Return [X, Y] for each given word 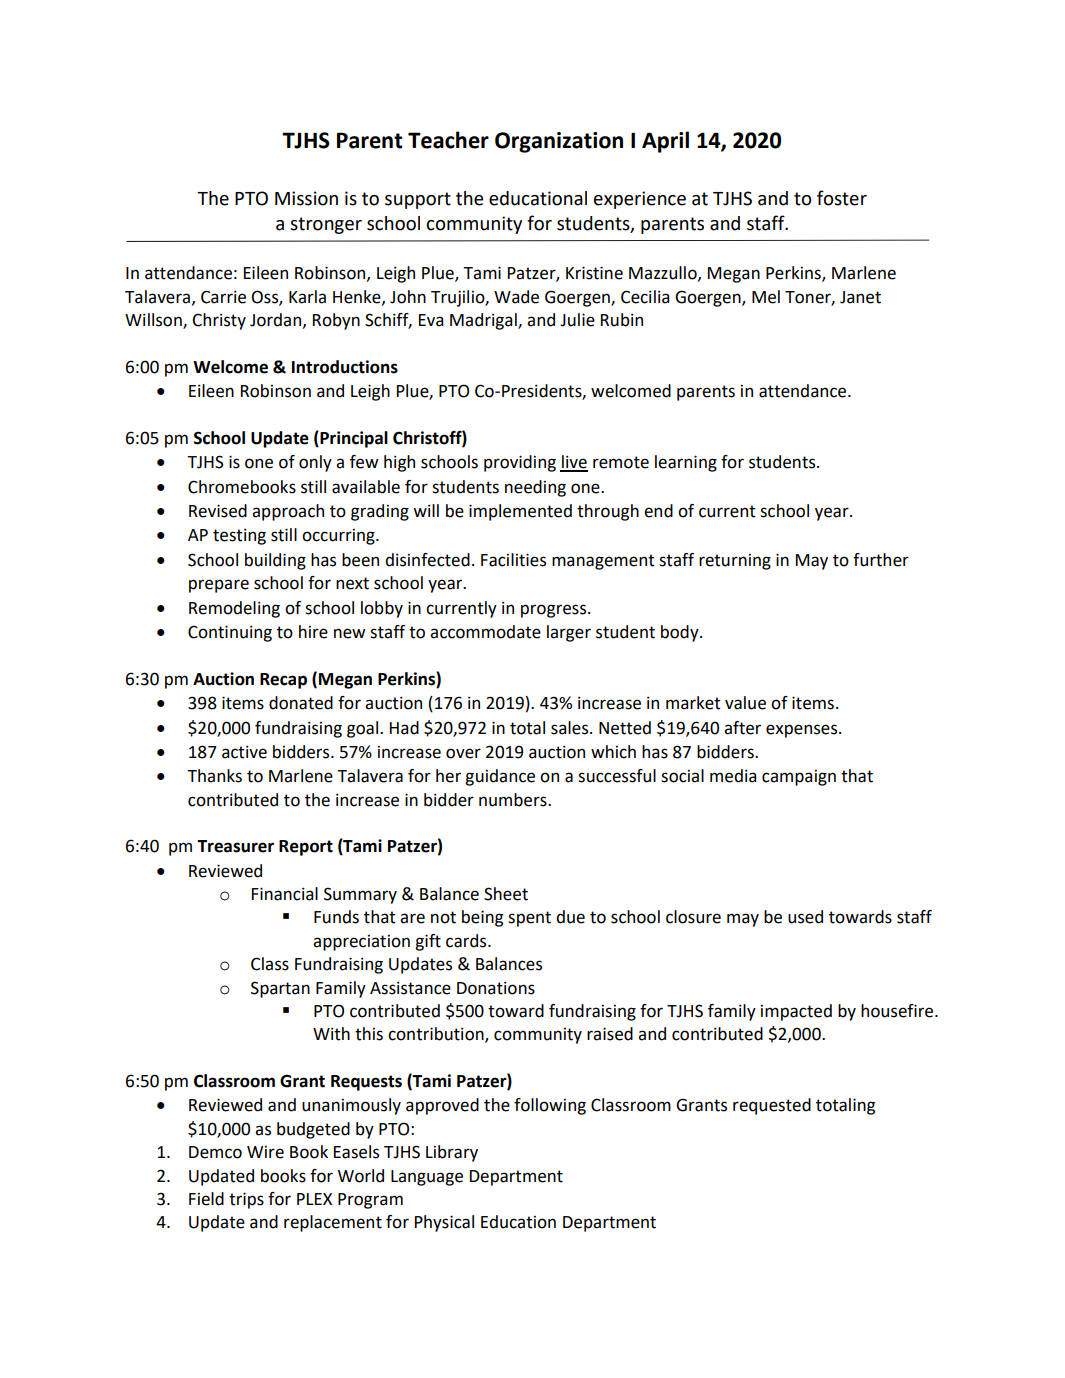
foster [842, 198]
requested [772, 1106]
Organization [559, 142]
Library [452, 1153]
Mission [306, 198]
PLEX [314, 1199]
